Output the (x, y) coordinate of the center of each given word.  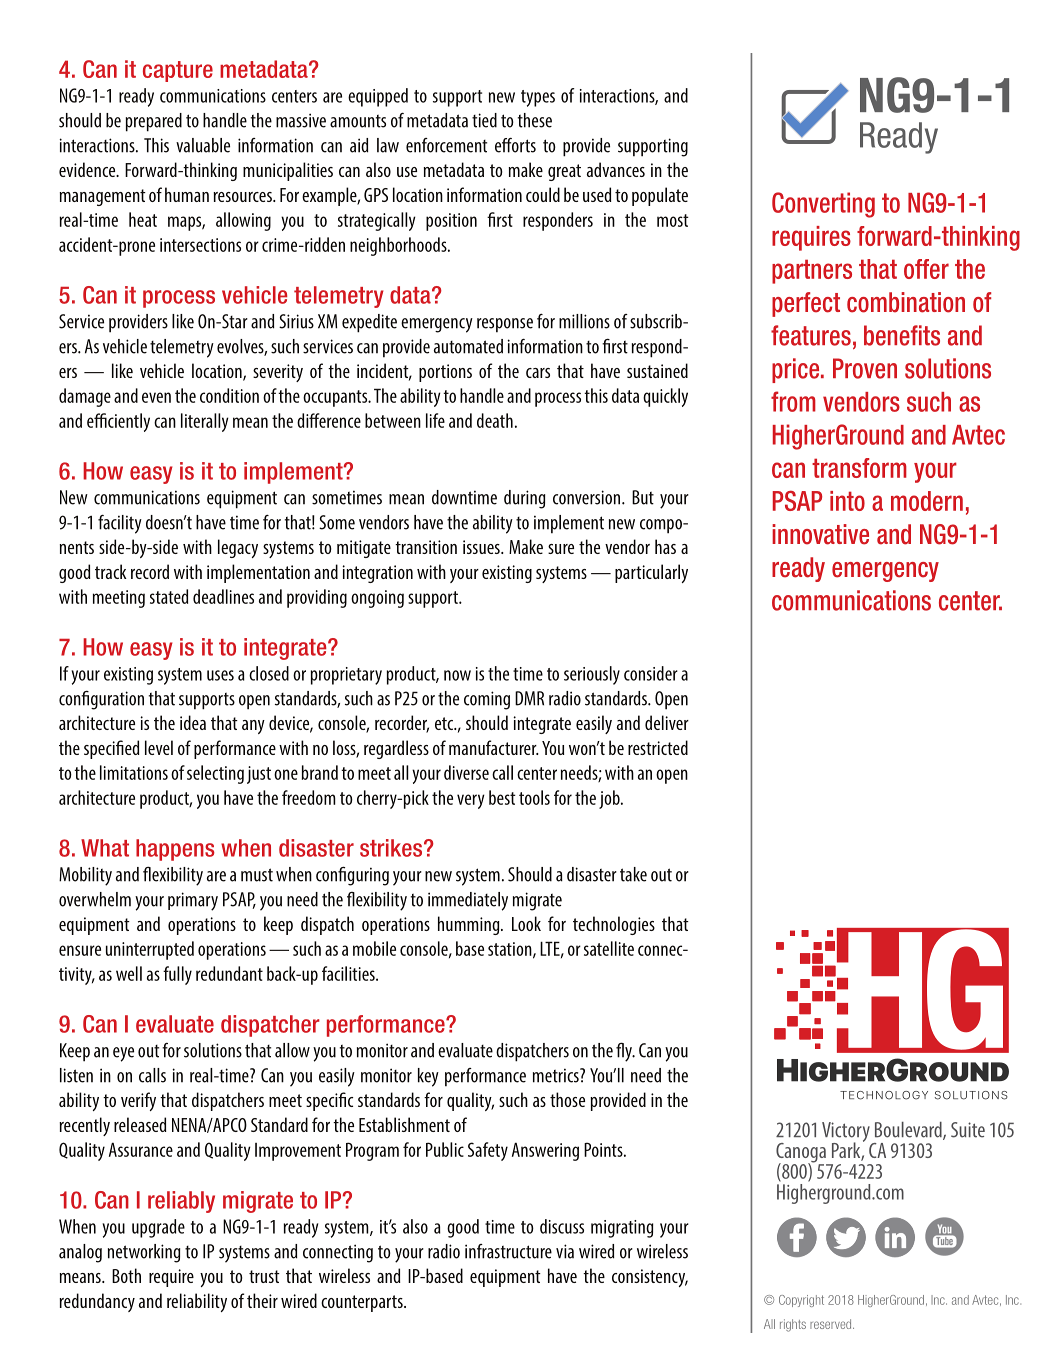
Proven (865, 368)
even (156, 397)
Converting (823, 205)
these (535, 120)
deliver (667, 722)
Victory (847, 1133)
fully (177, 975)
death (495, 420)
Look (526, 923)
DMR (529, 698)
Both (126, 1275)
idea (193, 722)
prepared (154, 122)
